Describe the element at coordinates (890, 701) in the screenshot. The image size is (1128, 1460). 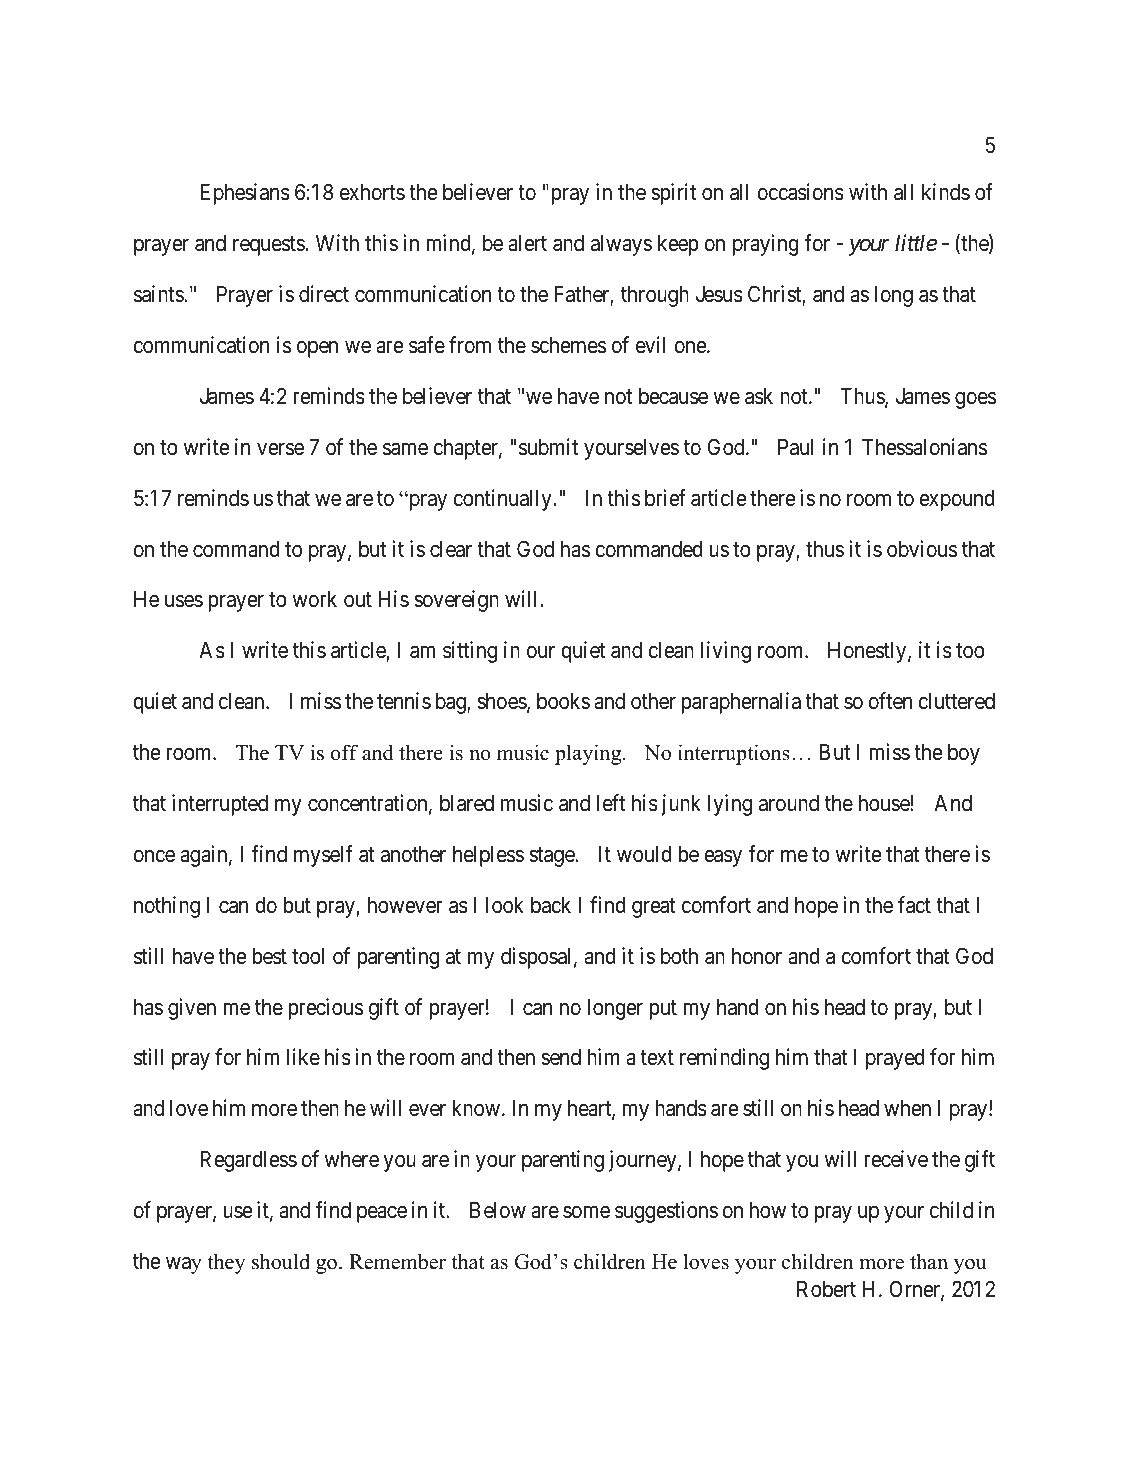
I see `often` at that location.
